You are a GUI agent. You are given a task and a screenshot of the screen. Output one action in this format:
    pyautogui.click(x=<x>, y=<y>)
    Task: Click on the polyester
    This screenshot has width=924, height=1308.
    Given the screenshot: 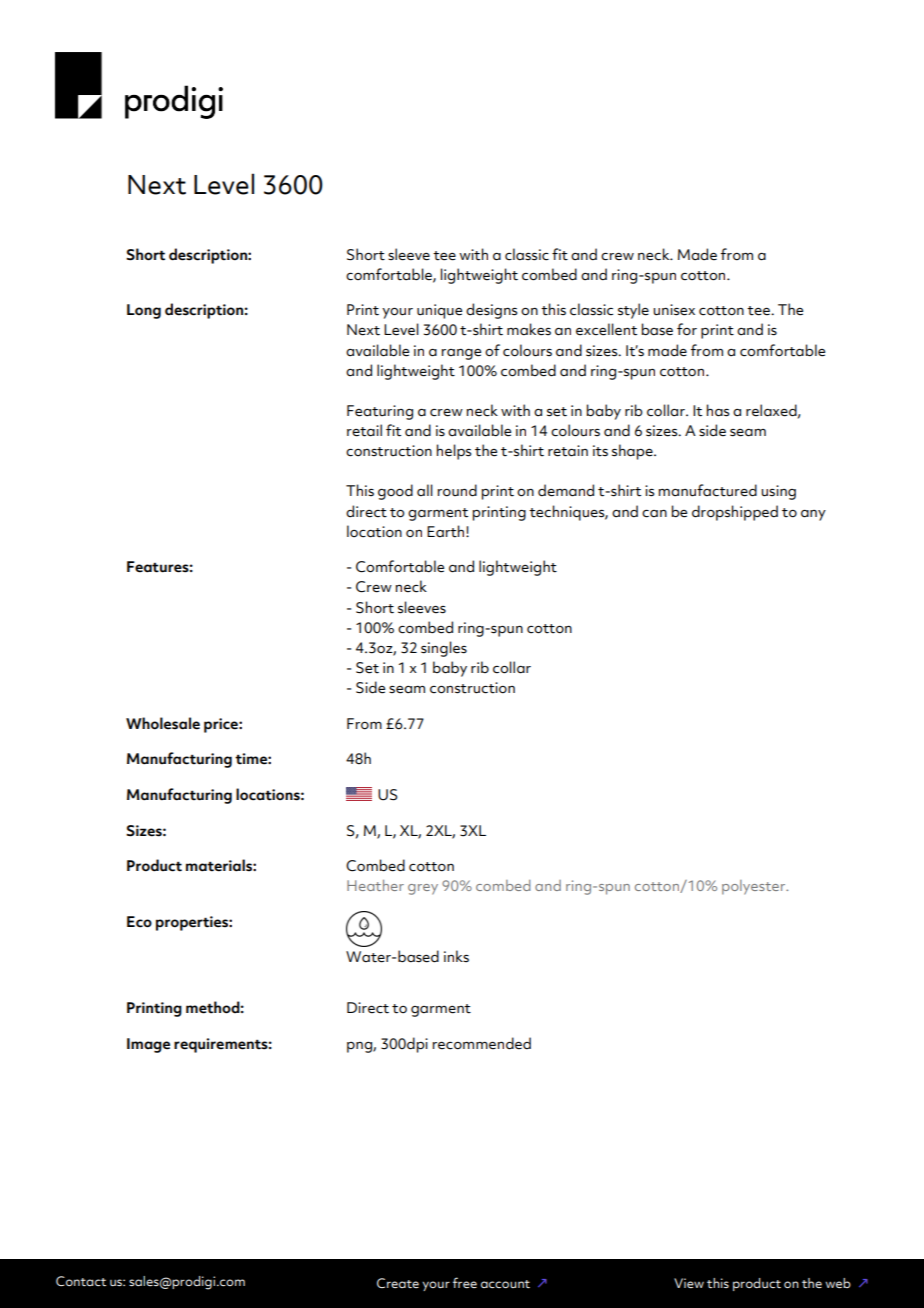 What is the action you would take?
    pyautogui.click(x=755, y=887)
